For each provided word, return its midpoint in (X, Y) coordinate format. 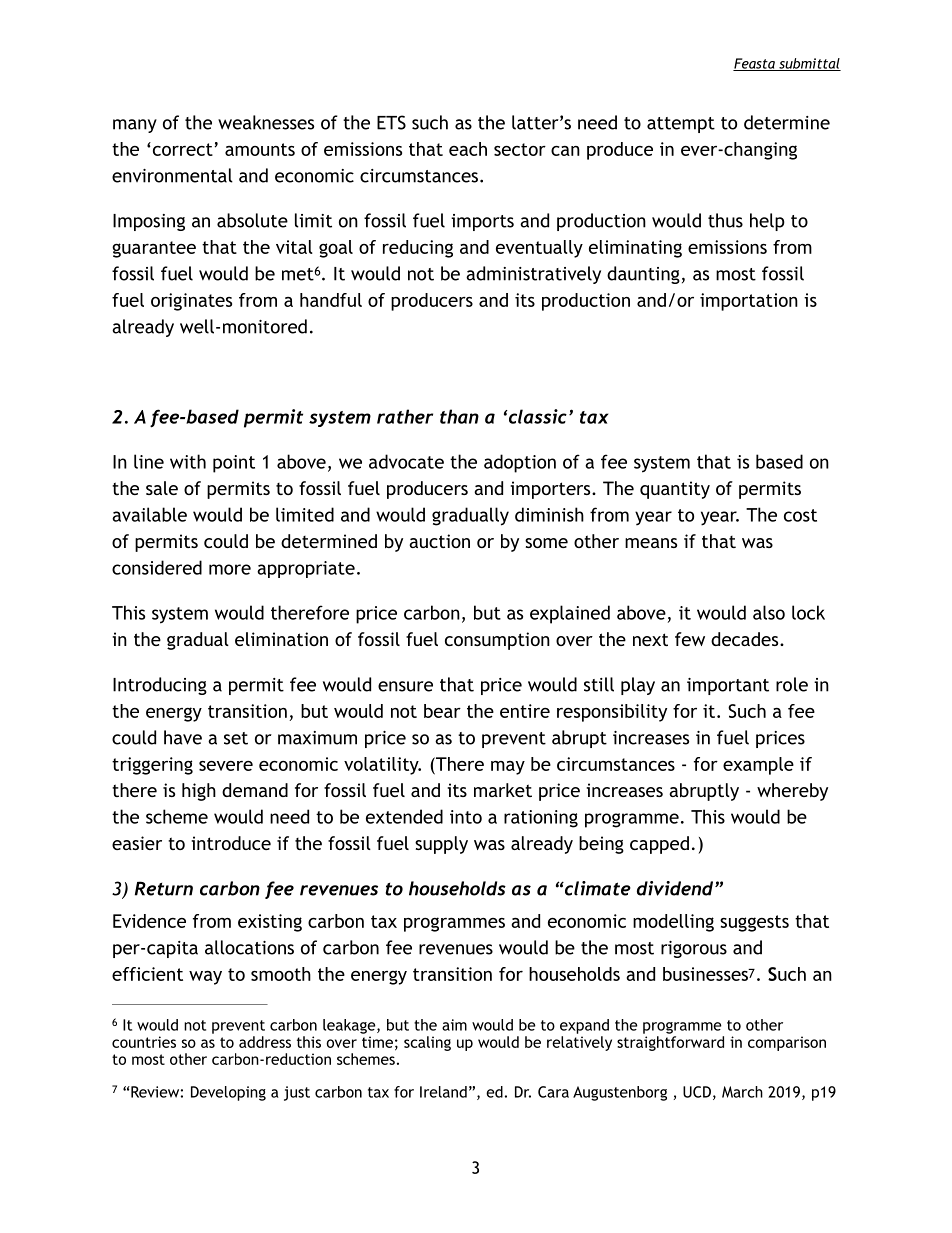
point (234, 464)
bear (442, 711)
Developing (228, 1093)
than (459, 416)
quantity (675, 490)
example (758, 766)
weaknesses (266, 122)
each (468, 149)
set (236, 738)
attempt (681, 125)
